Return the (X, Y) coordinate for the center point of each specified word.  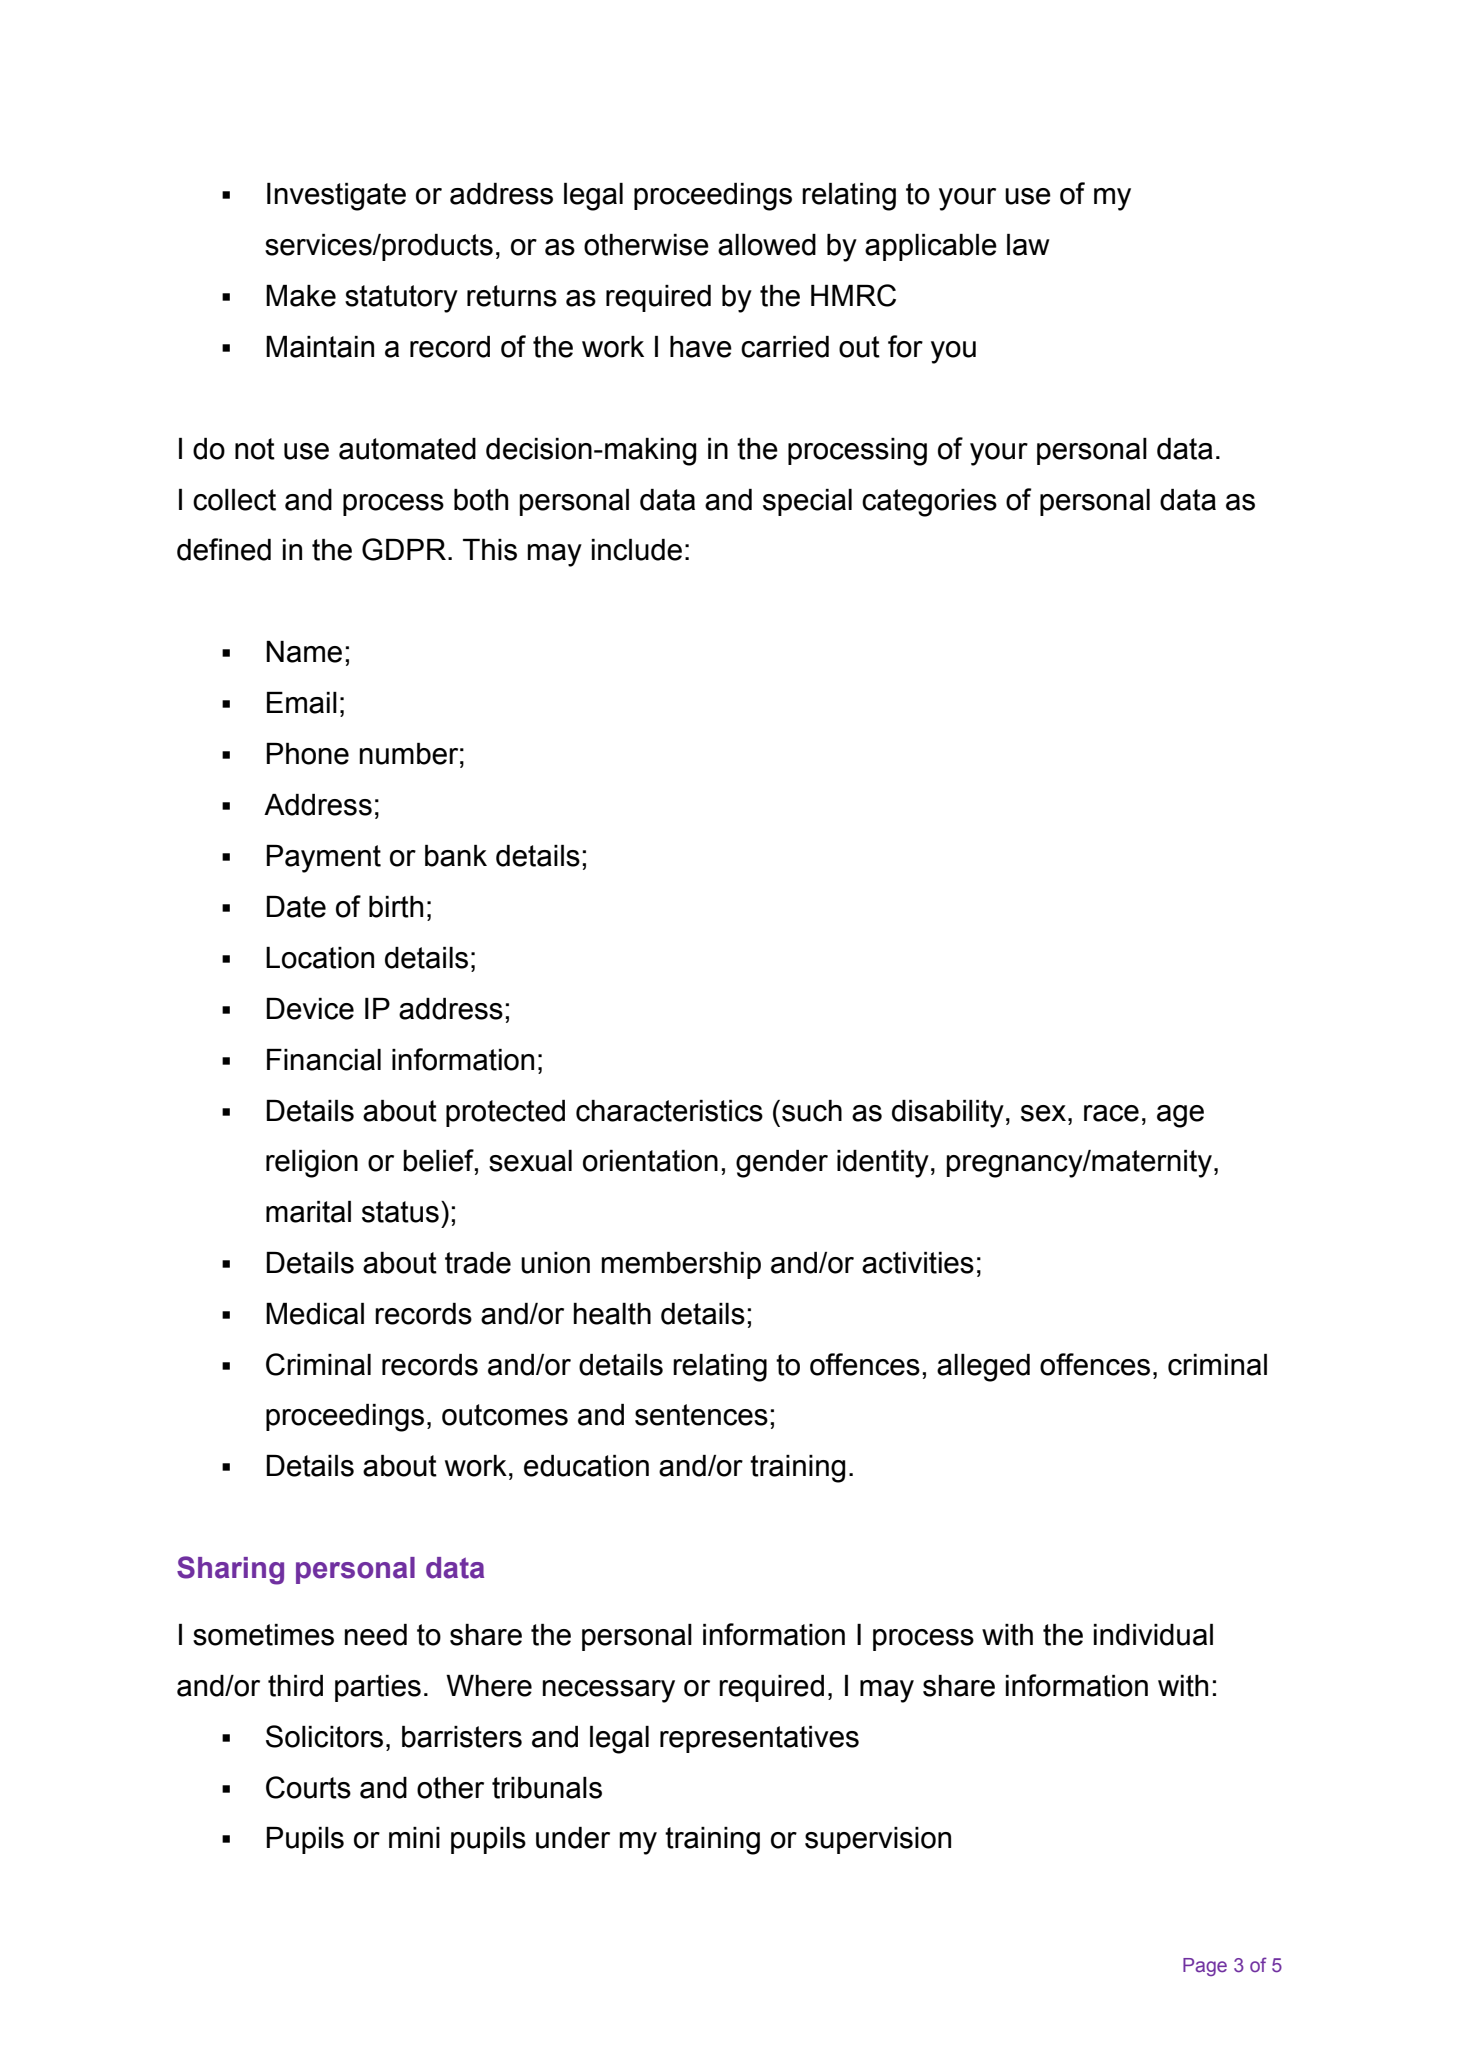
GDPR (404, 549)
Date (296, 907)
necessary (609, 1691)
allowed (767, 245)
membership (681, 1265)
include (637, 550)
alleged (983, 1368)
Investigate (336, 197)
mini (414, 1837)
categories (929, 503)
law (1028, 245)
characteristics (669, 1111)
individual (1153, 1635)
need (376, 1635)
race (1111, 1113)
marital (308, 1212)
